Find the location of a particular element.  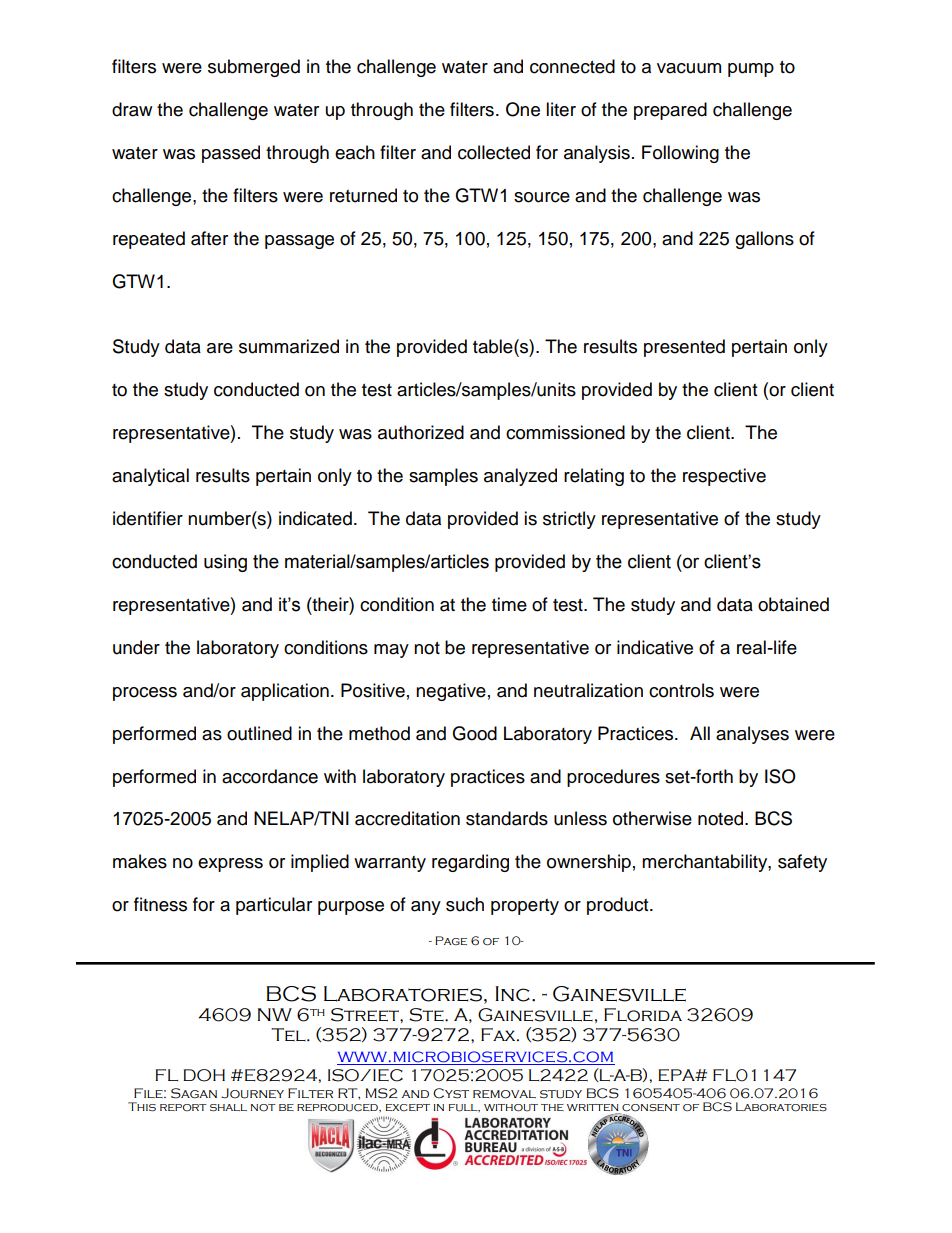

pump is located at coordinates (751, 70).
